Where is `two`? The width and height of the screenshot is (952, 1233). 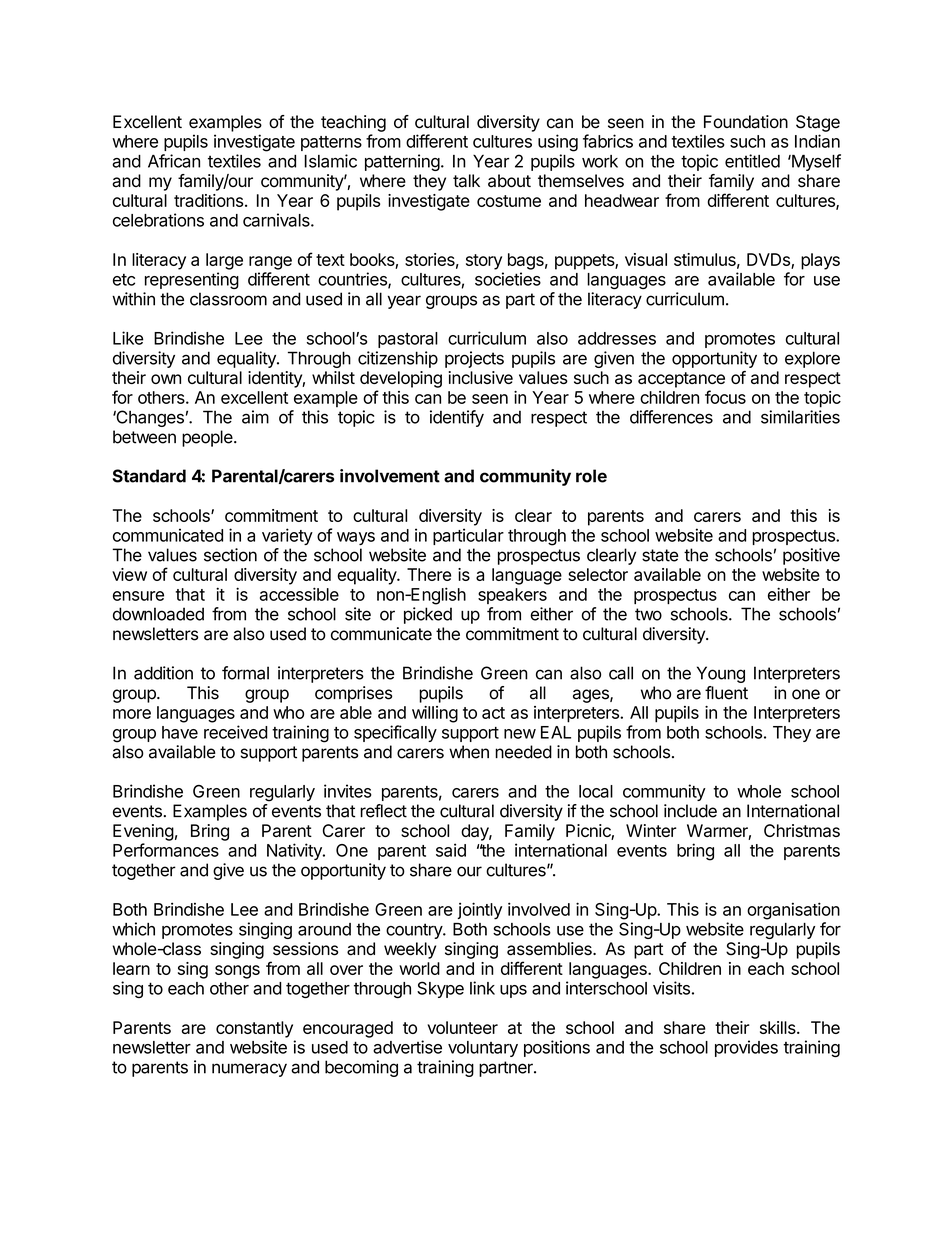
two is located at coordinates (648, 614).
